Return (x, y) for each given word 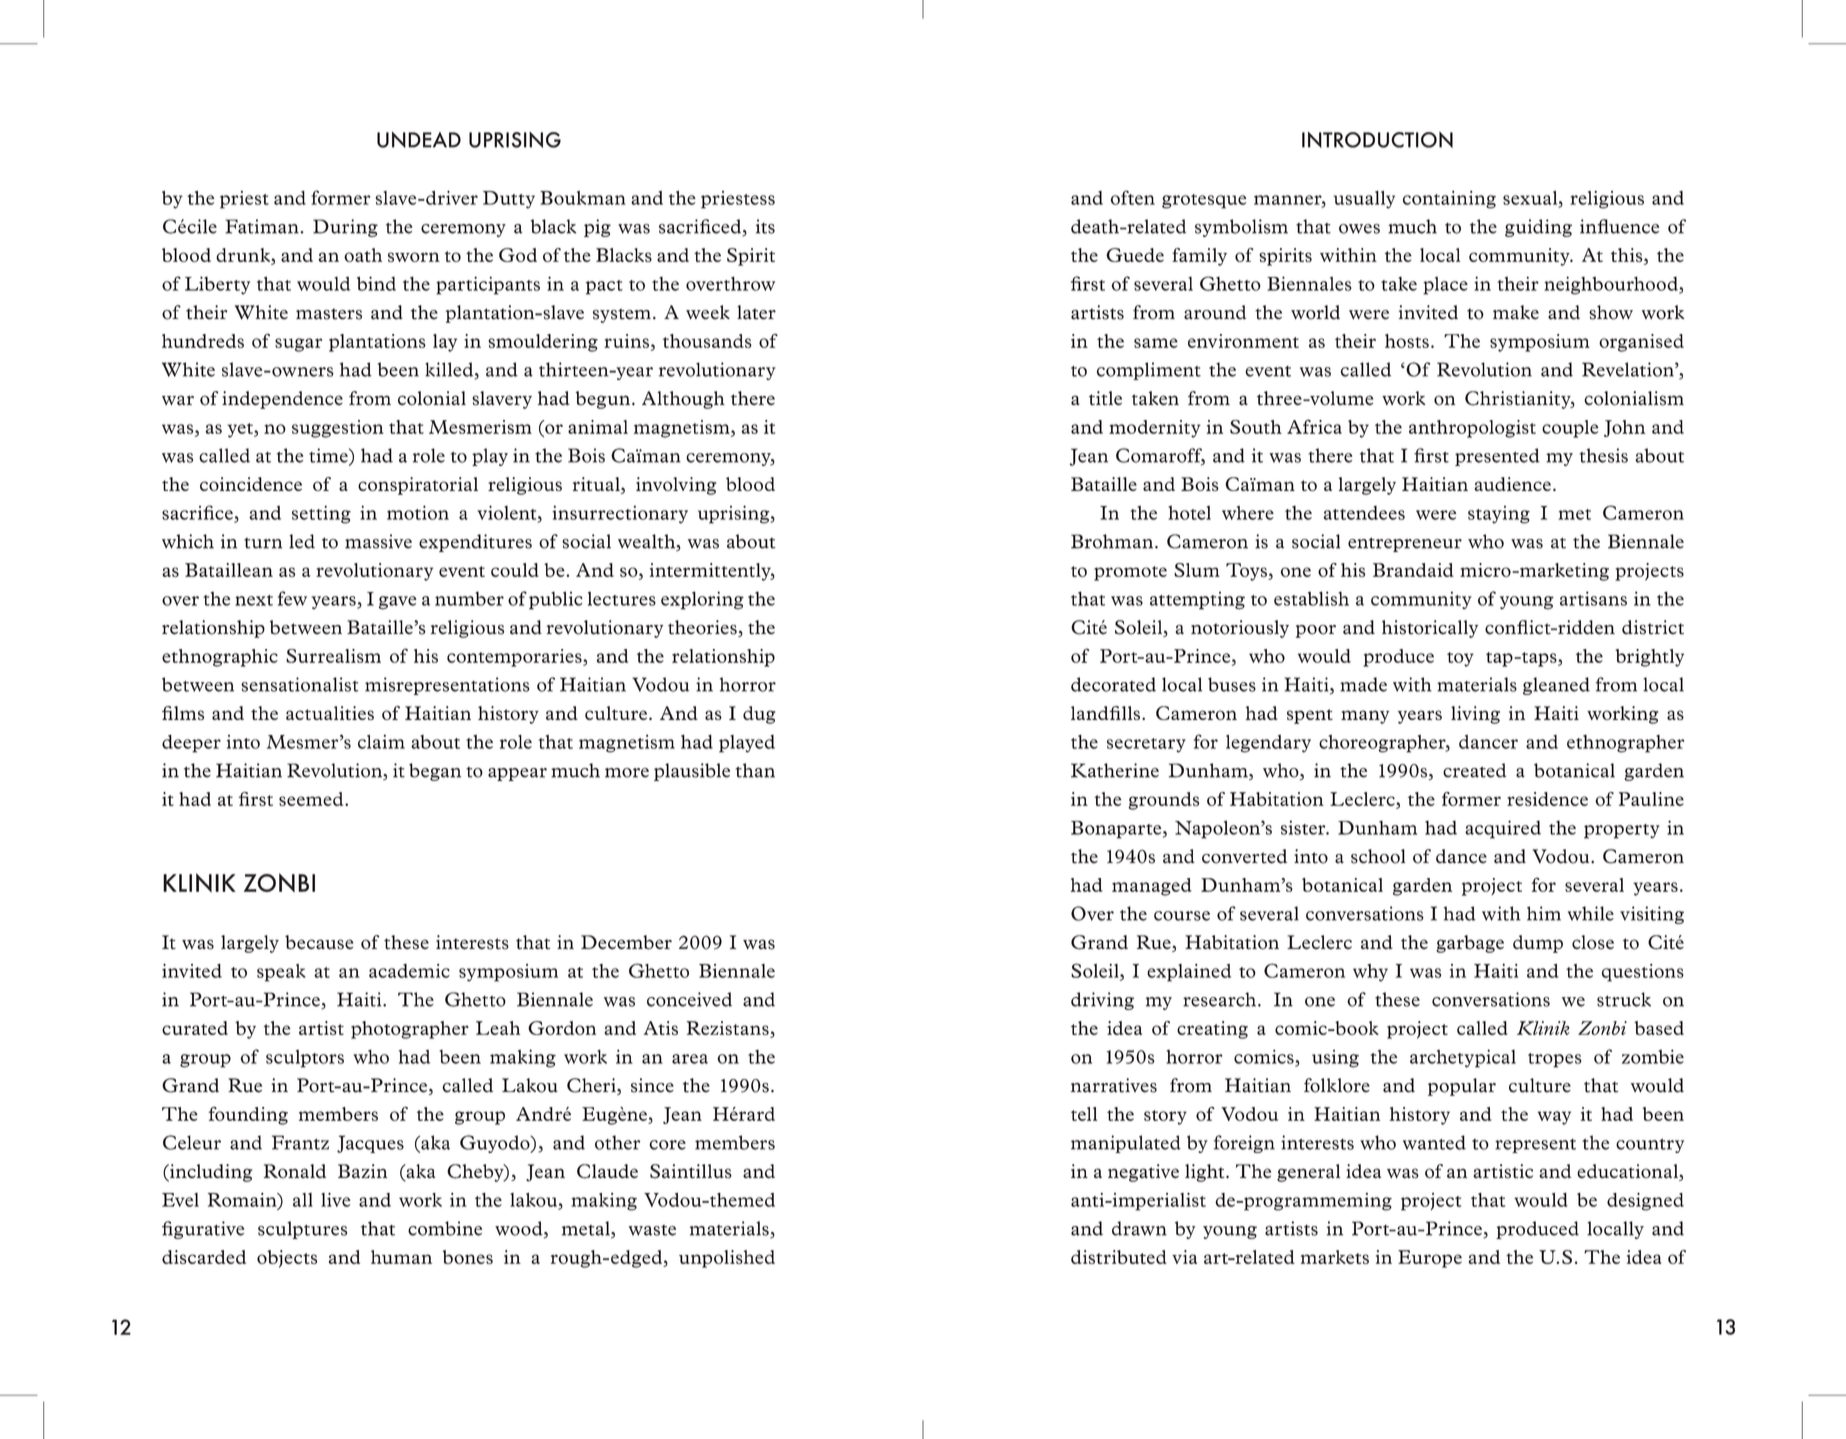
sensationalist (299, 684)
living (1475, 715)
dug (759, 715)
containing (1449, 200)
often (1133, 197)
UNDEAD (419, 140)
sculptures (302, 1230)
